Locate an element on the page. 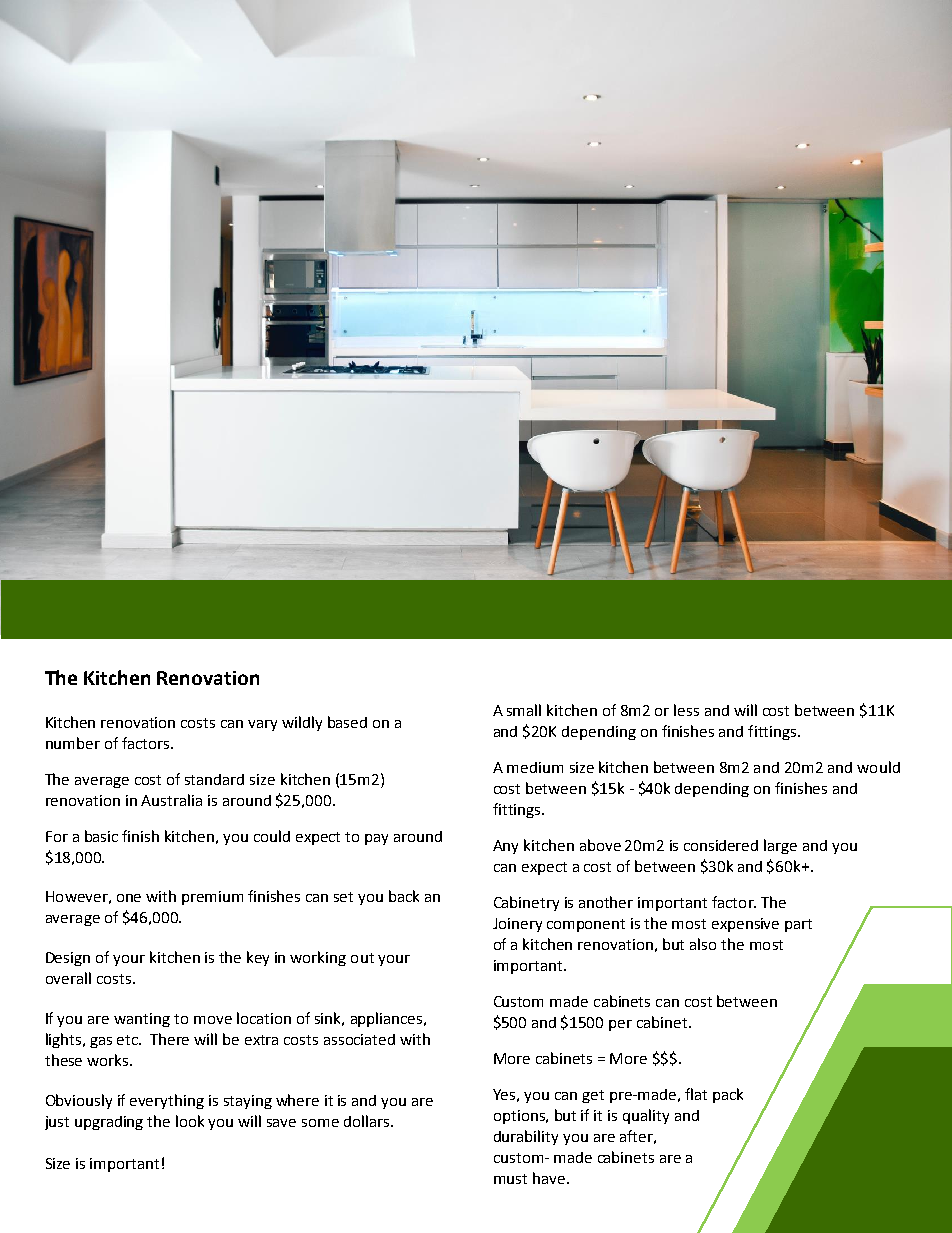 The width and height of the image is (952, 1233). Any is located at coordinates (505, 847).
